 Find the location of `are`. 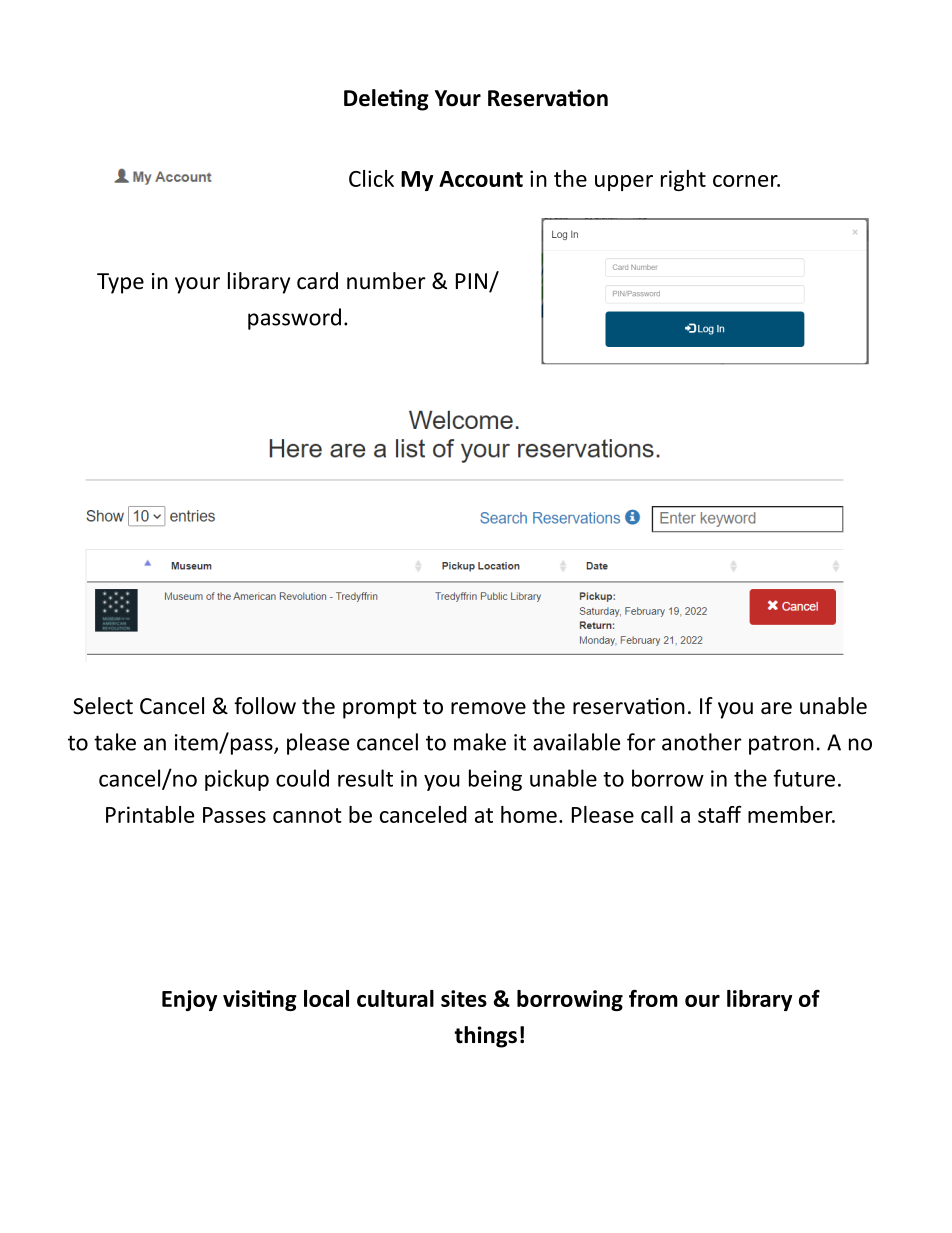

are is located at coordinates (776, 708).
